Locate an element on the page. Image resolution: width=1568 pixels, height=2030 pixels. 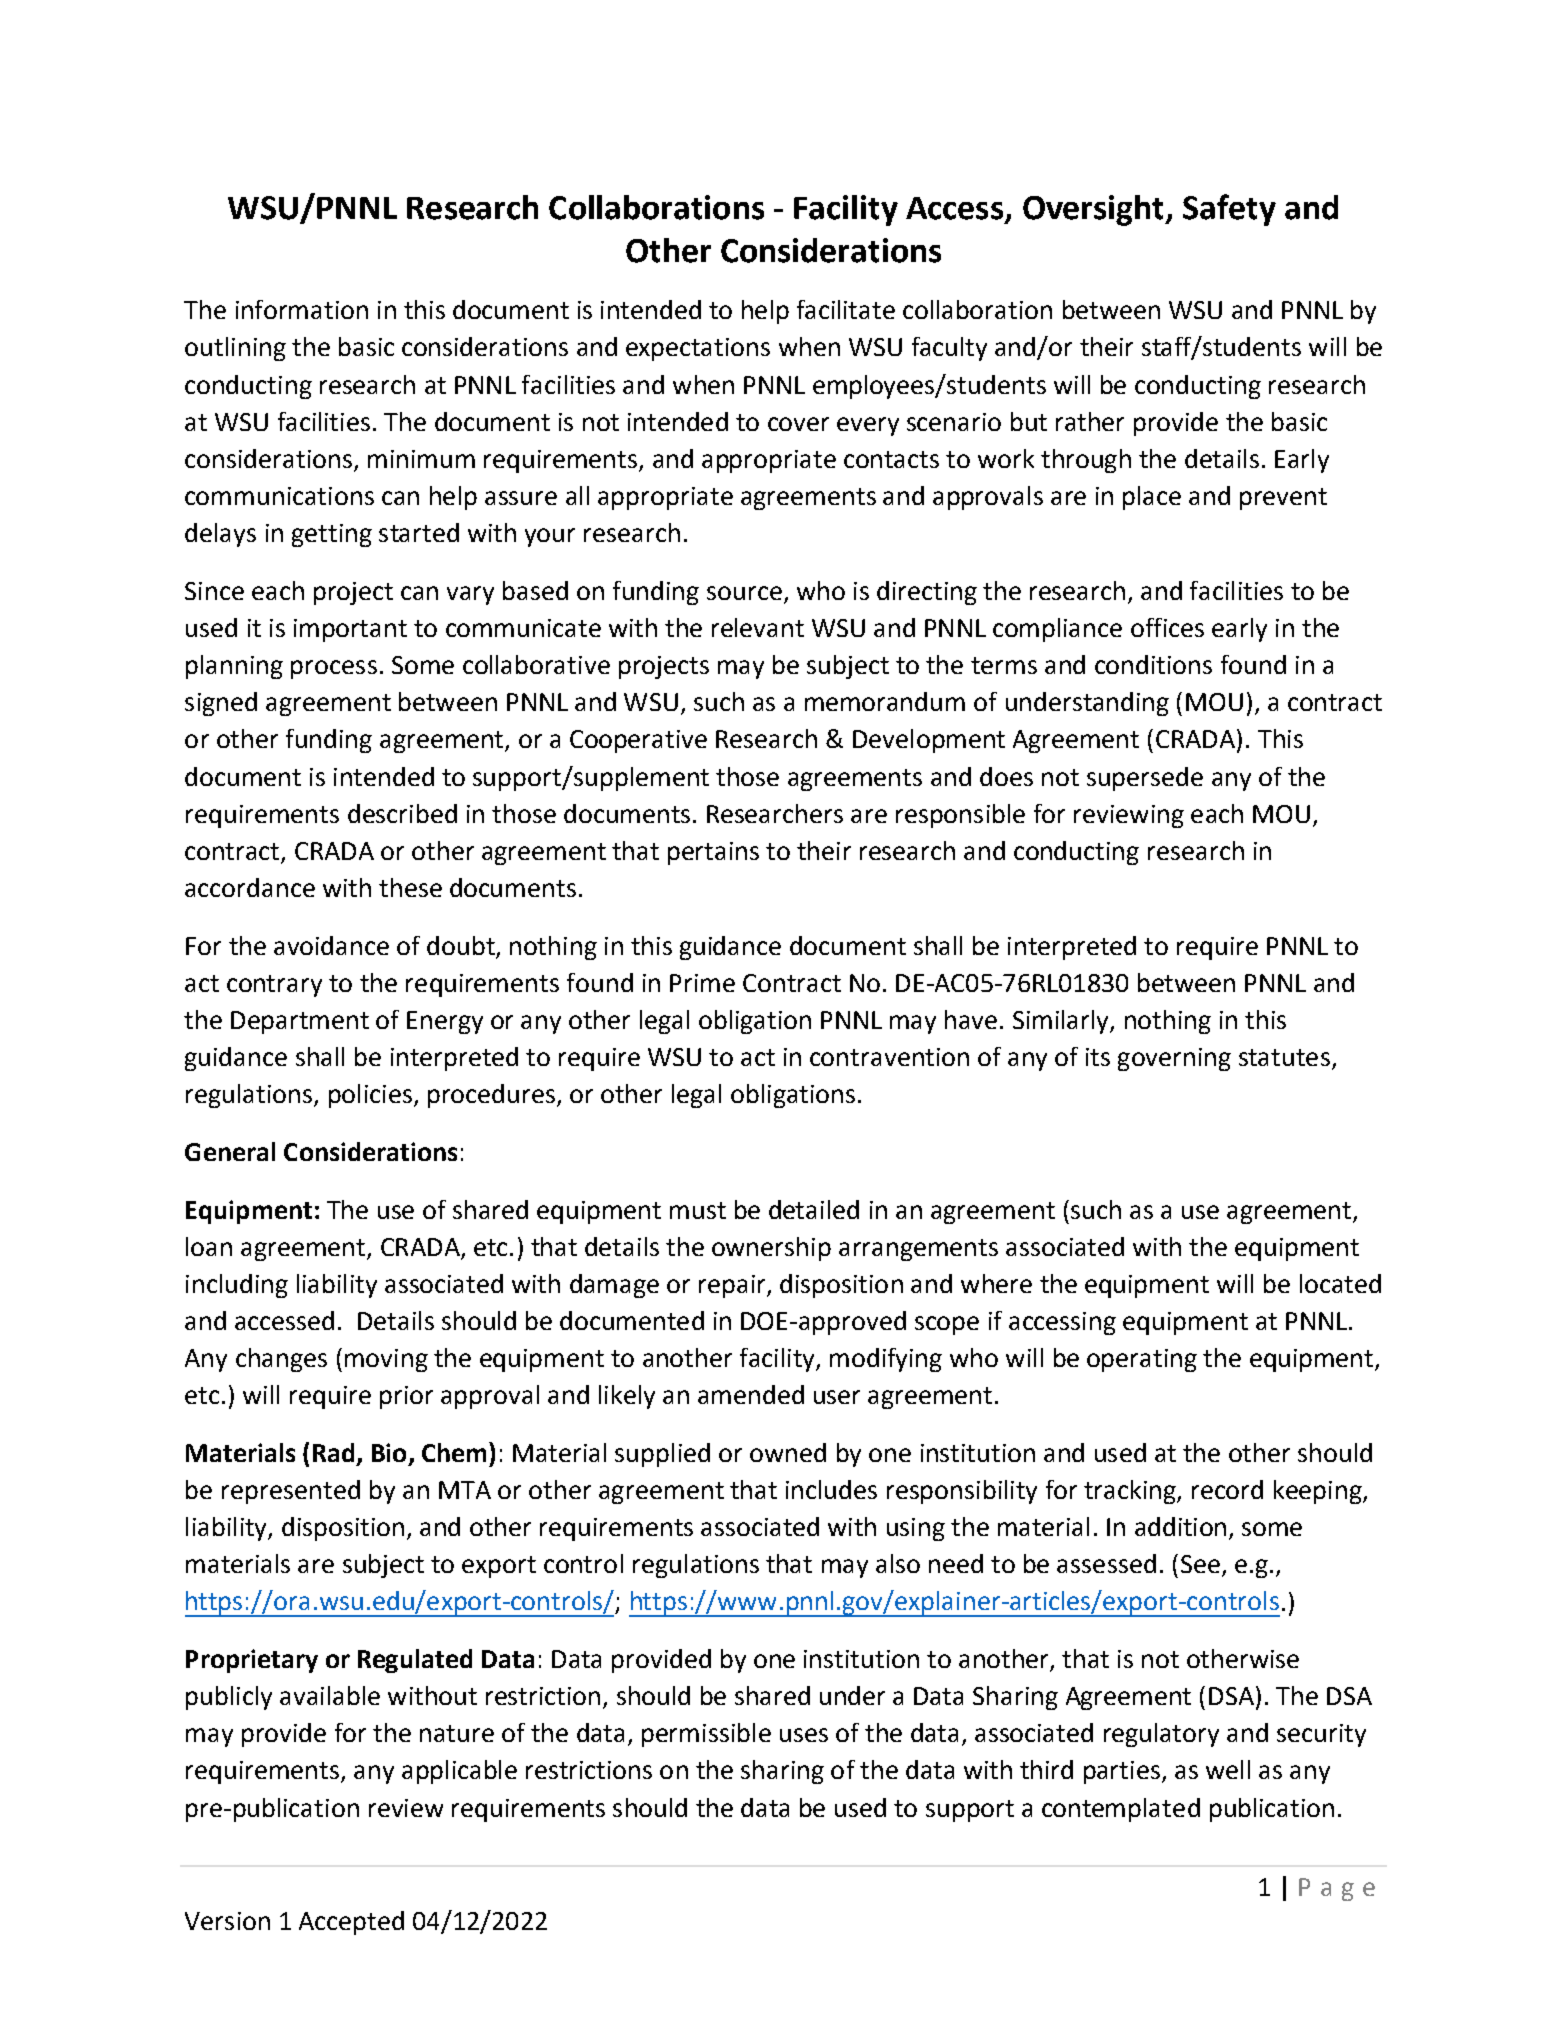
avoidance is located at coordinates (331, 945).
